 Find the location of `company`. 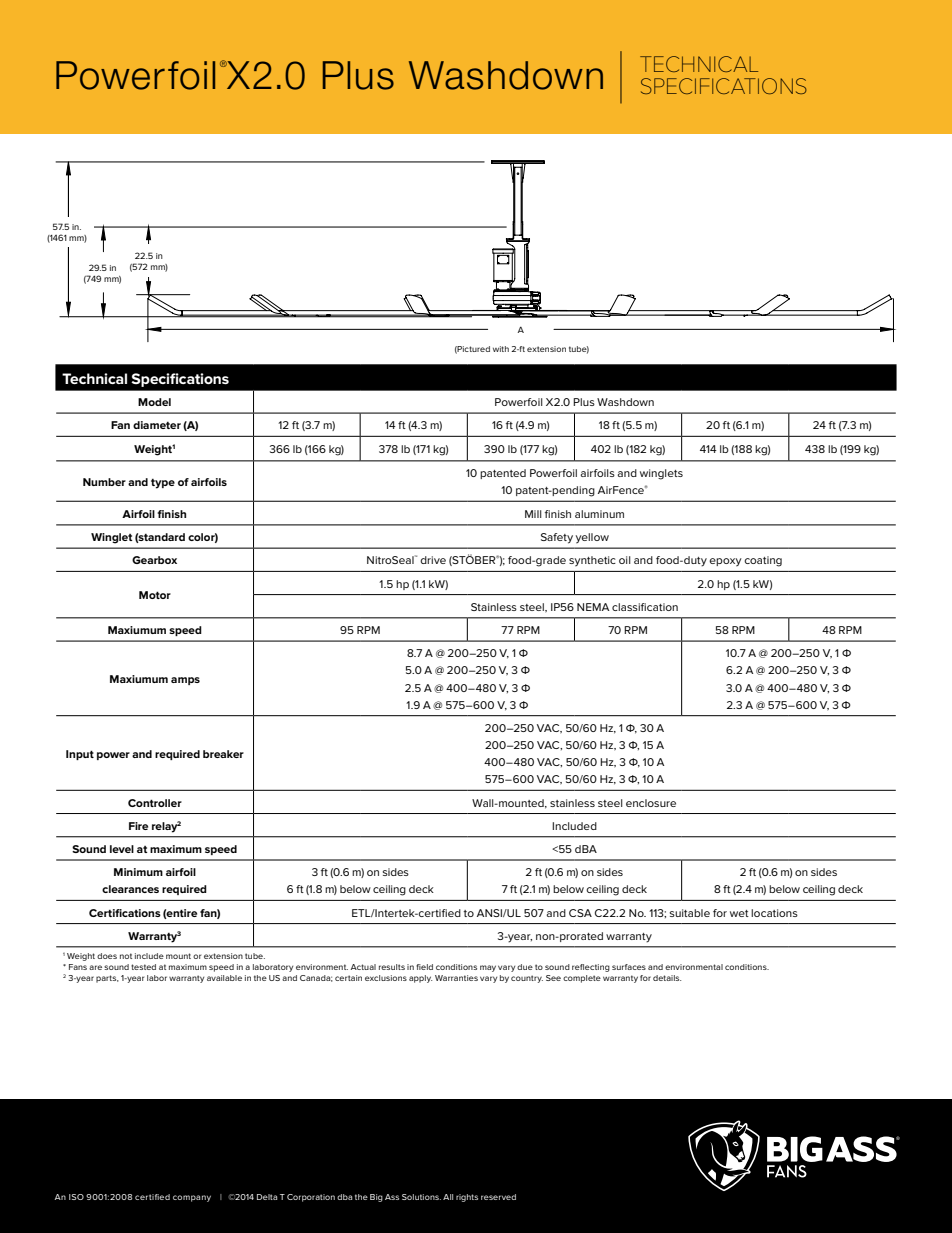

company is located at coordinates (192, 1198).
